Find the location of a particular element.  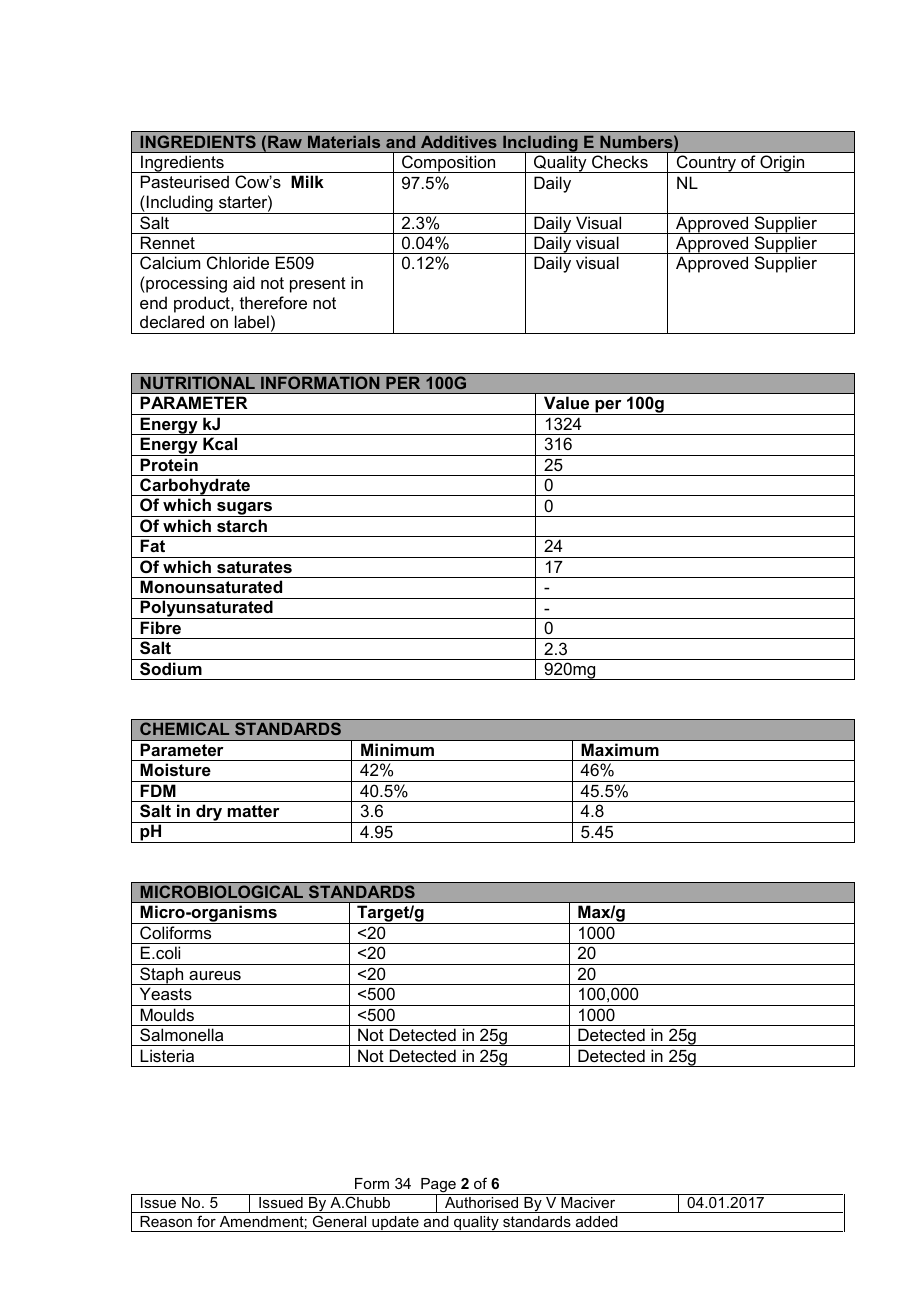

Pasteurised is located at coordinates (185, 181).
